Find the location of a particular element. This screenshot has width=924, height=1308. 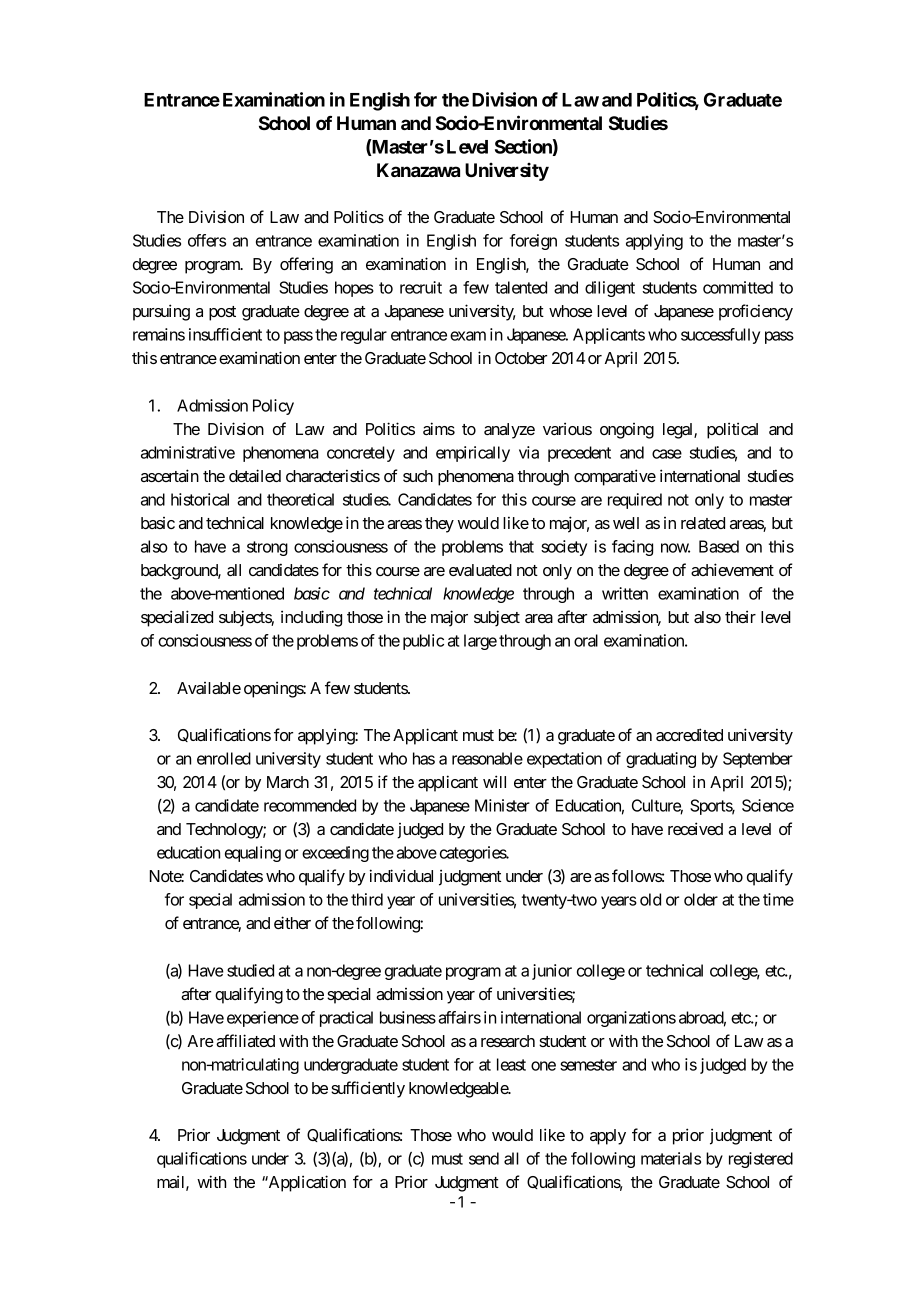

including is located at coordinates (311, 618).
